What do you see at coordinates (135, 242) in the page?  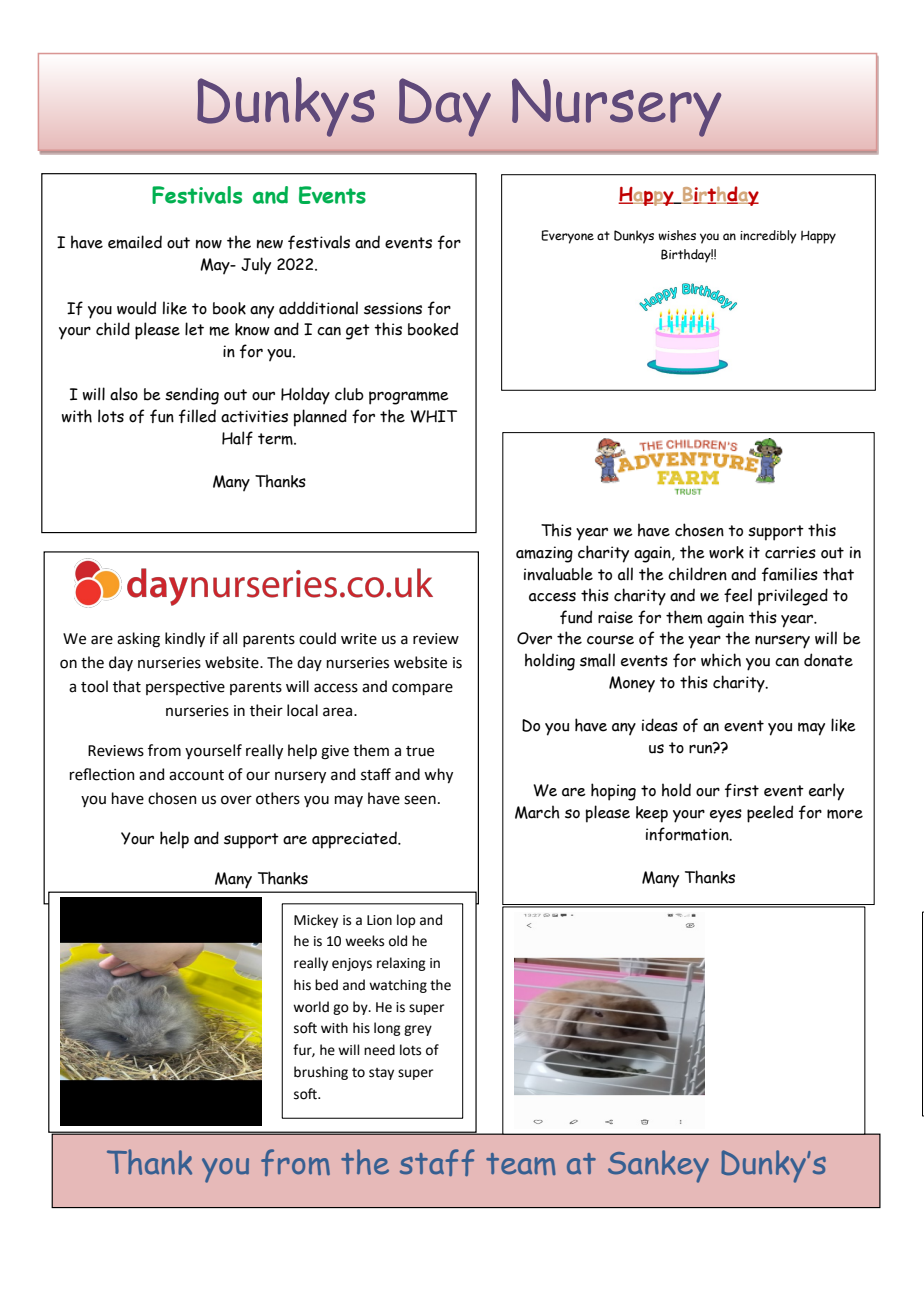 I see `emailed` at bounding box center [135, 242].
